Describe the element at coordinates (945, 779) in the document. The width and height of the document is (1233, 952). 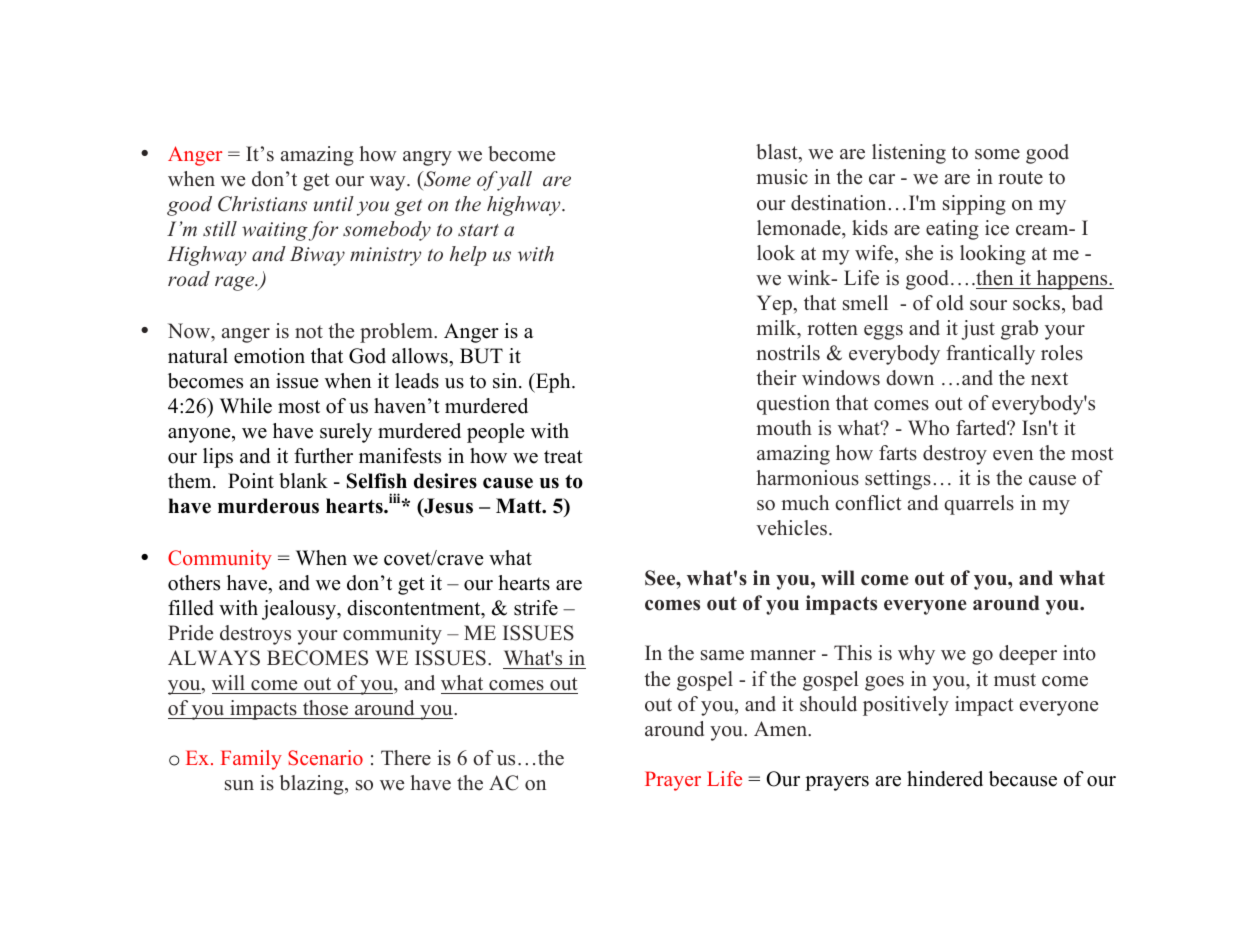
I see `hindered` at that location.
